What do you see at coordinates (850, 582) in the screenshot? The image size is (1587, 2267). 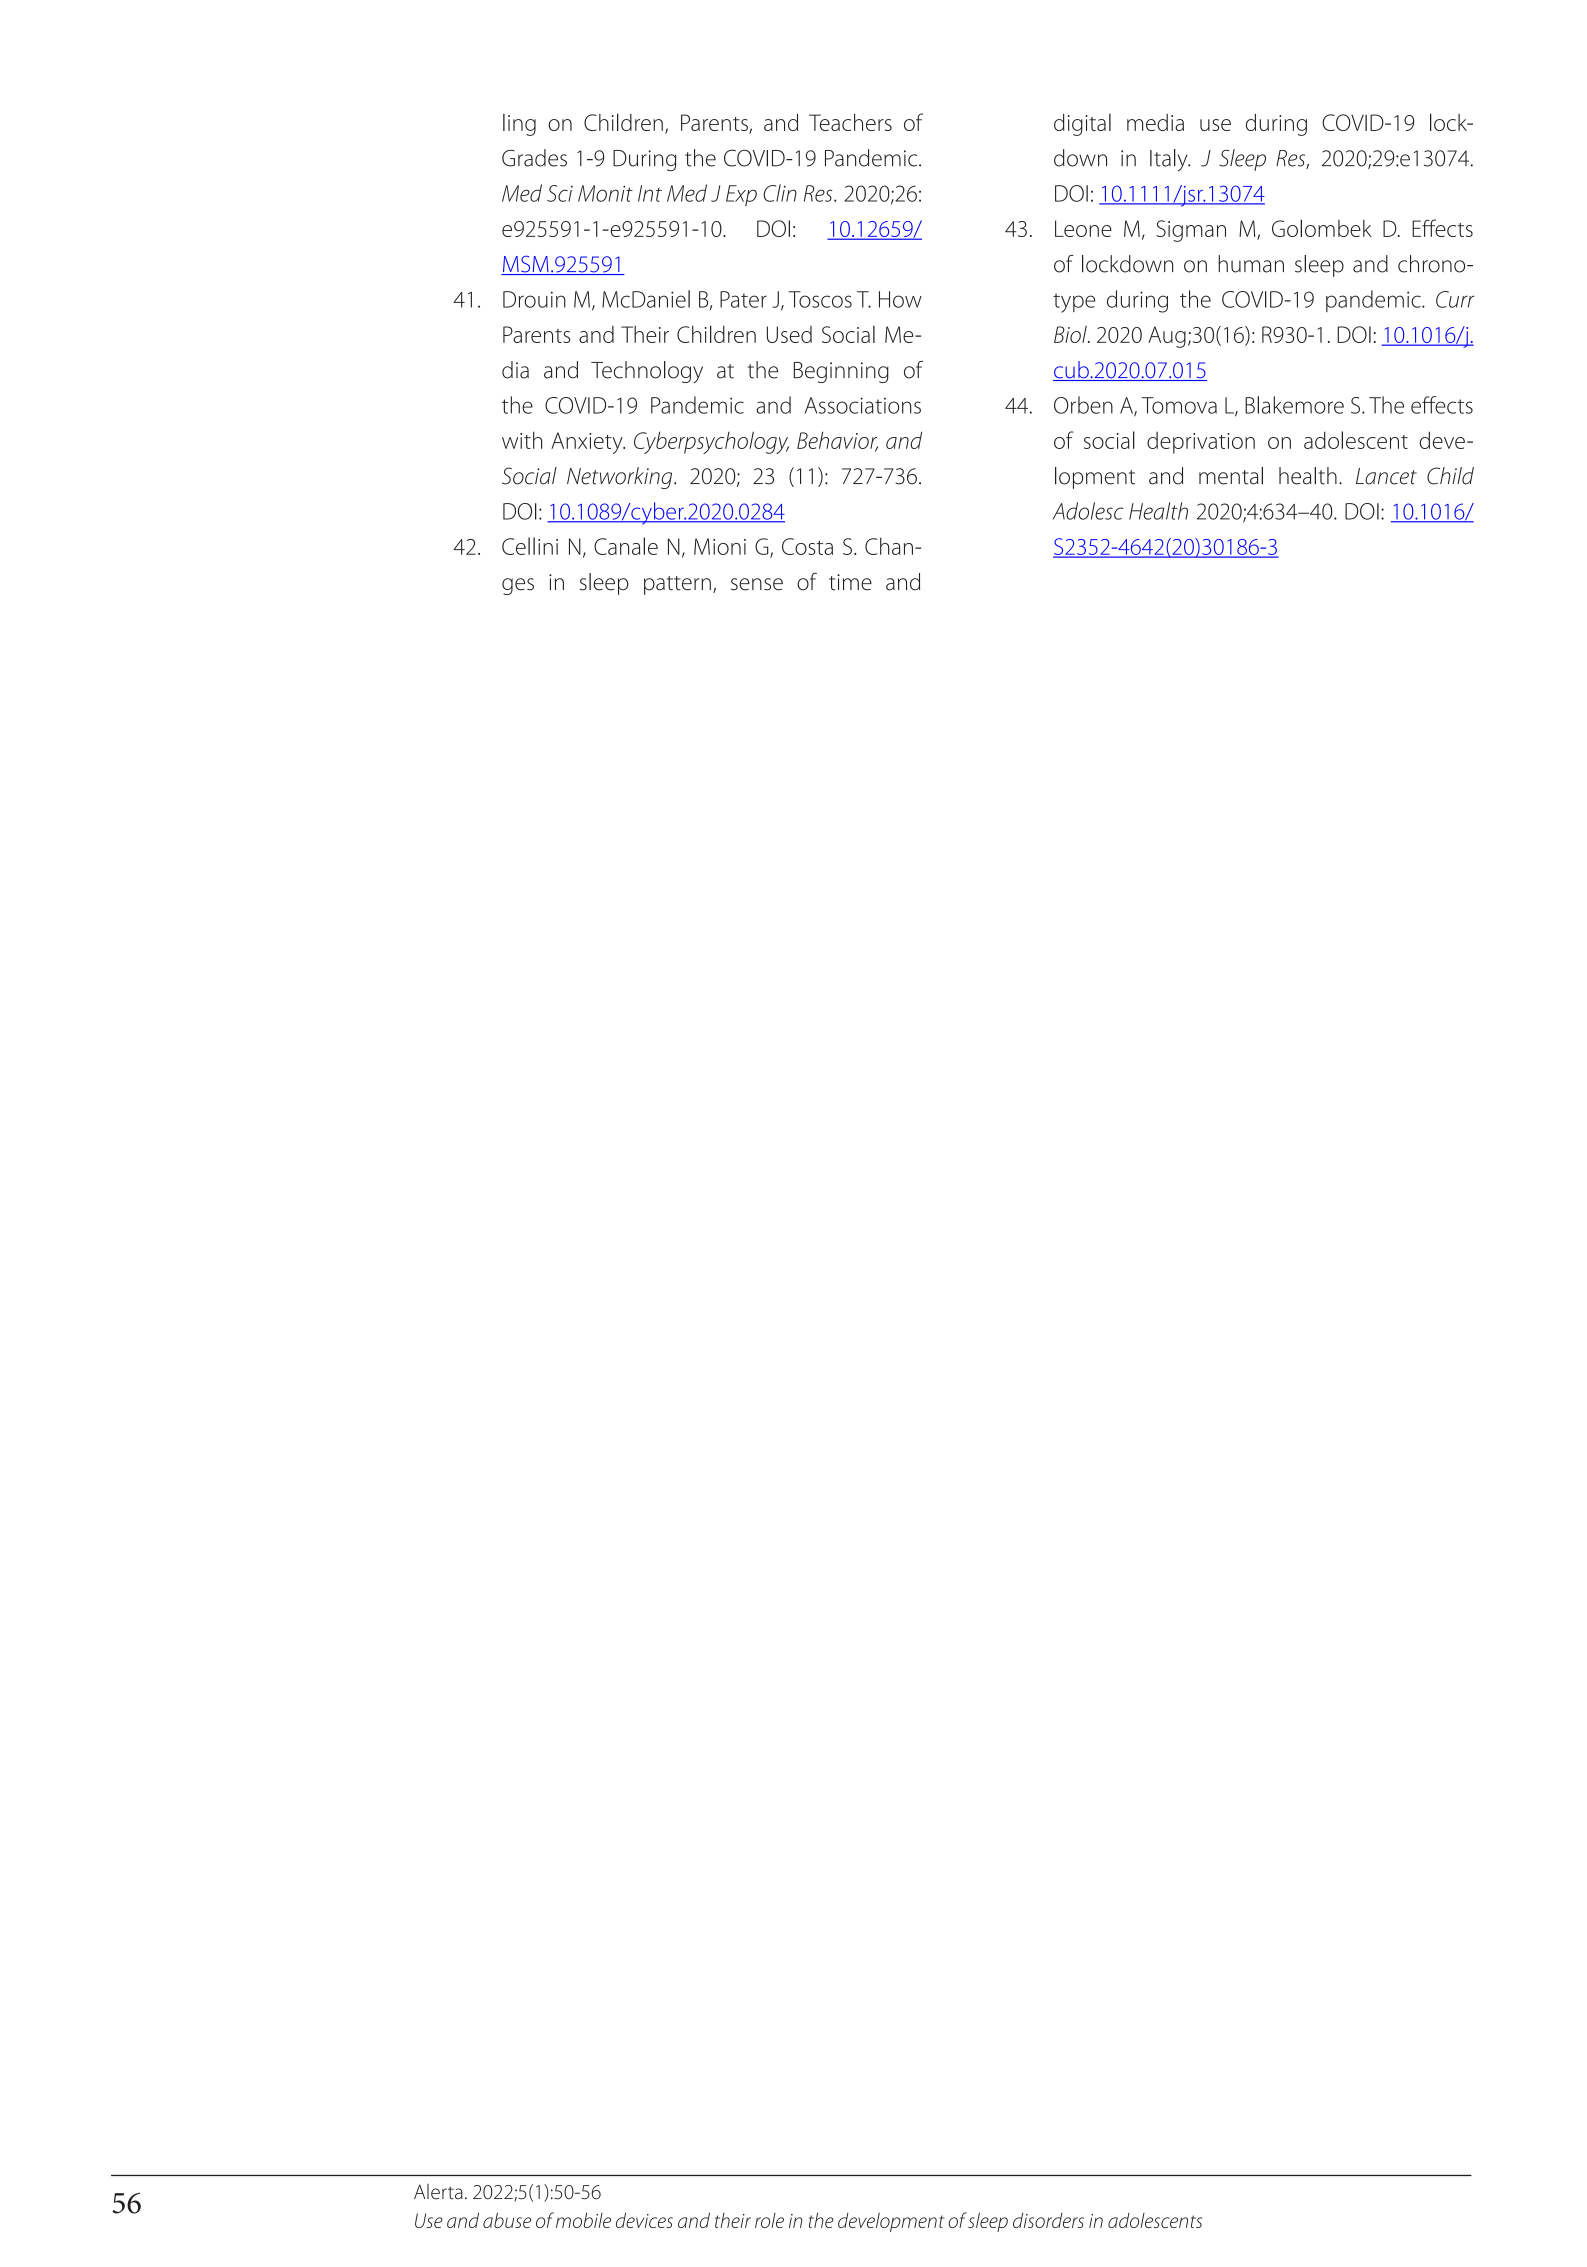 I see `time` at bounding box center [850, 582].
